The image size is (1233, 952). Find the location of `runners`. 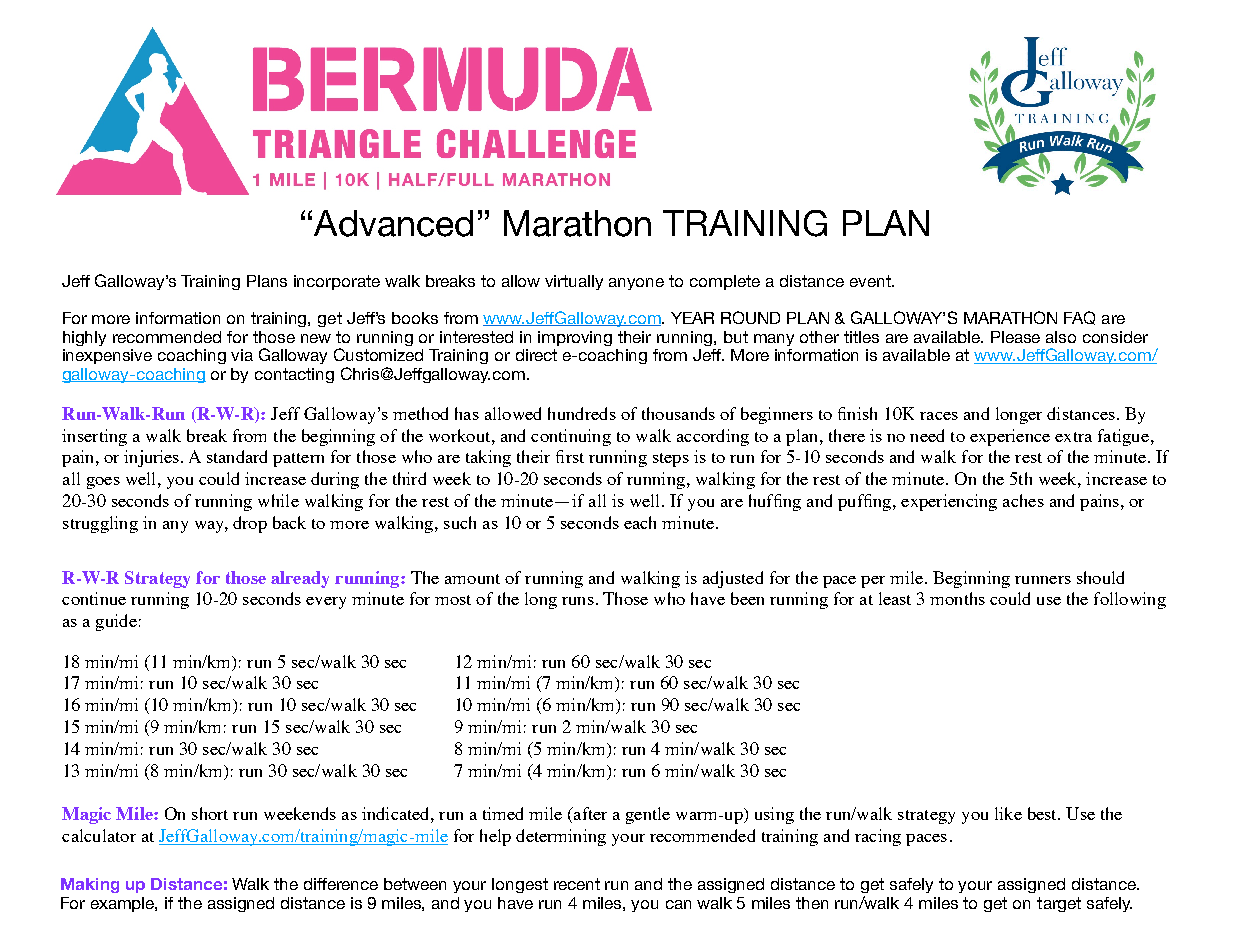

runners is located at coordinates (1043, 580).
